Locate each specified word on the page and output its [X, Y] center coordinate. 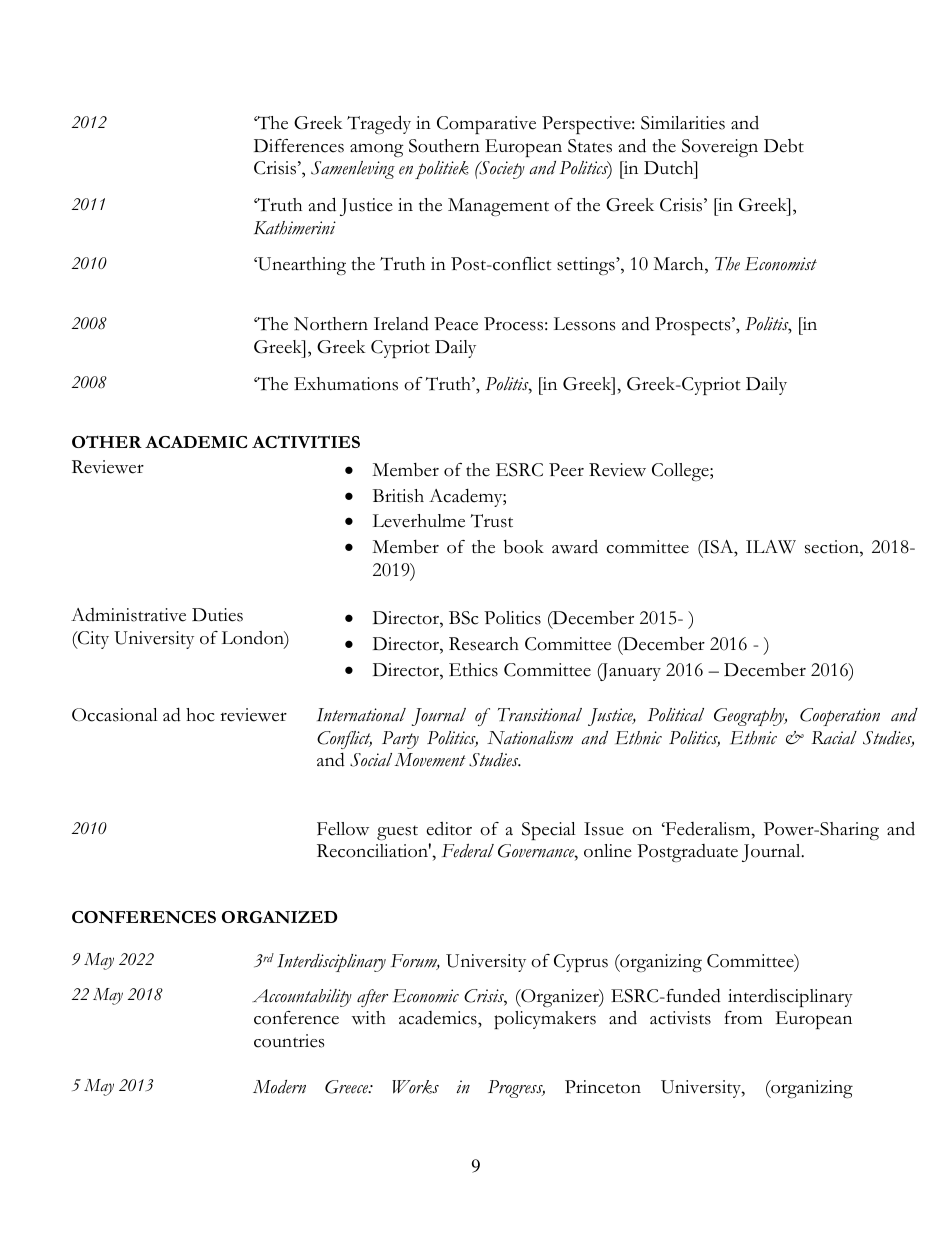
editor [449, 829]
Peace [456, 324]
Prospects [694, 326]
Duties [217, 615]
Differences [299, 146]
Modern [279, 1087]
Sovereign [720, 148]
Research [484, 644]
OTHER [107, 441]
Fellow [343, 829]
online [608, 851]
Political [676, 715]
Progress [516, 1089]
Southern [444, 146]
